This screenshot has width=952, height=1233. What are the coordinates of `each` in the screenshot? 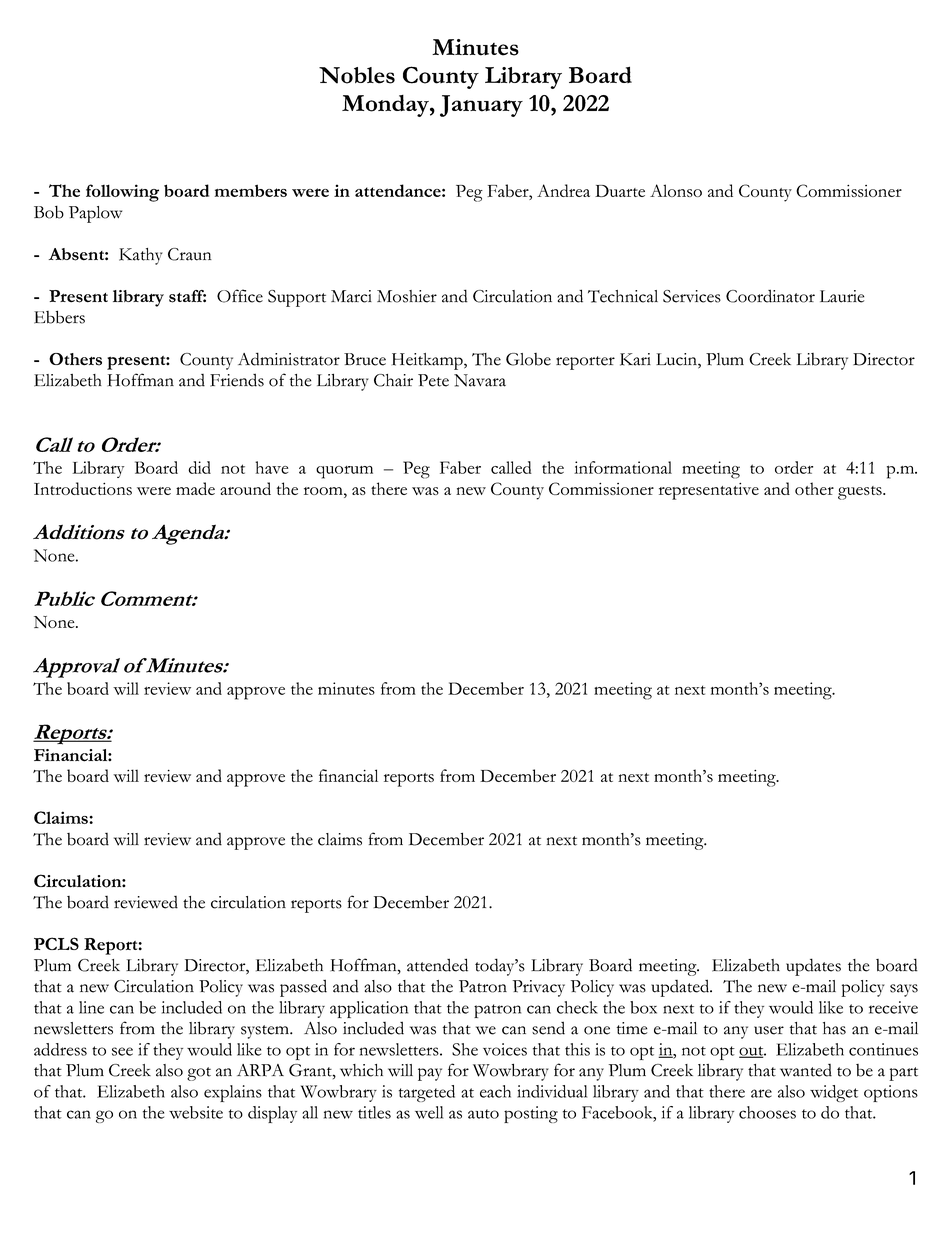 It's located at (495, 1091).
